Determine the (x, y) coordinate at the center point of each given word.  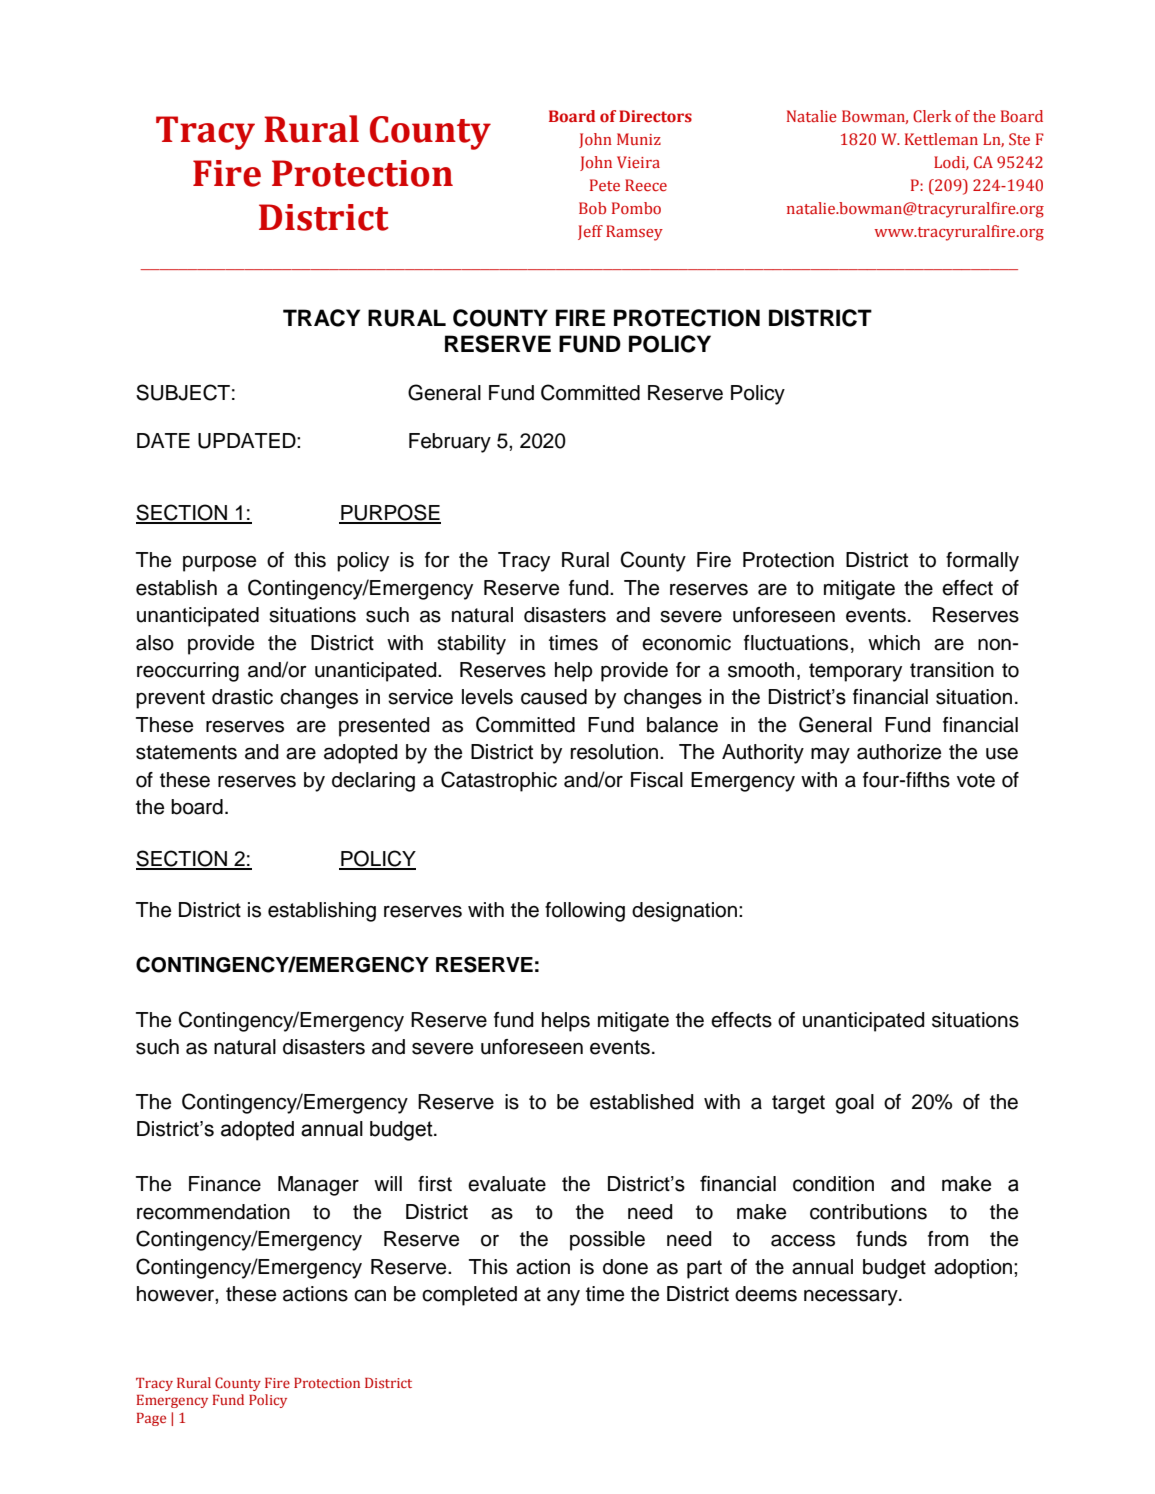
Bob (592, 208)
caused (554, 697)
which (894, 643)
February (450, 443)
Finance (225, 1184)
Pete (605, 185)
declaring (373, 782)
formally (982, 562)
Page (151, 1419)
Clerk (932, 116)
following (585, 912)
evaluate (507, 1184)
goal (854, 1104)
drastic (242, 697)
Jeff (590, 232)
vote (976, 780)
